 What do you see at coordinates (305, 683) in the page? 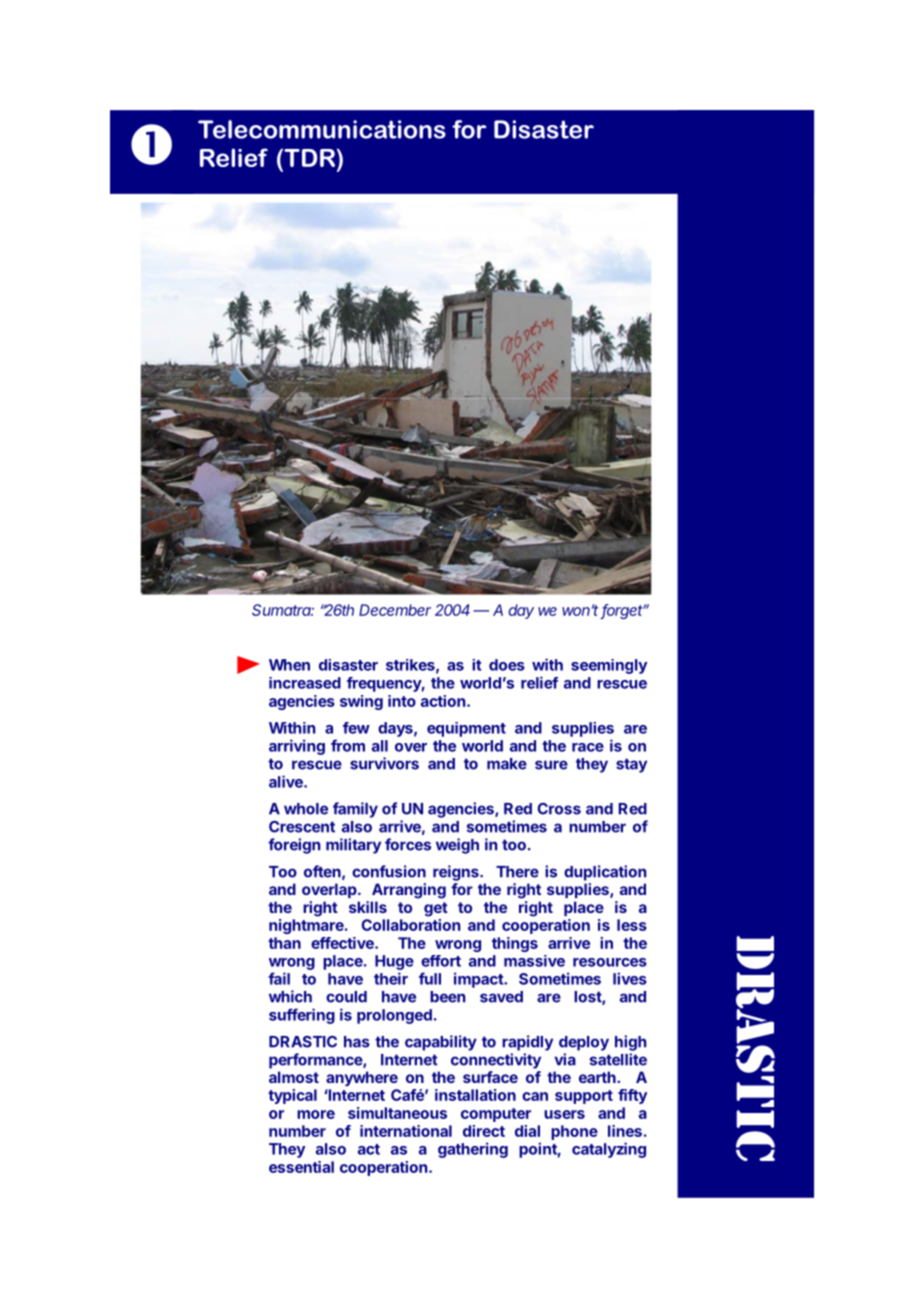
I see `increased` at bounding box center [305, 683].
